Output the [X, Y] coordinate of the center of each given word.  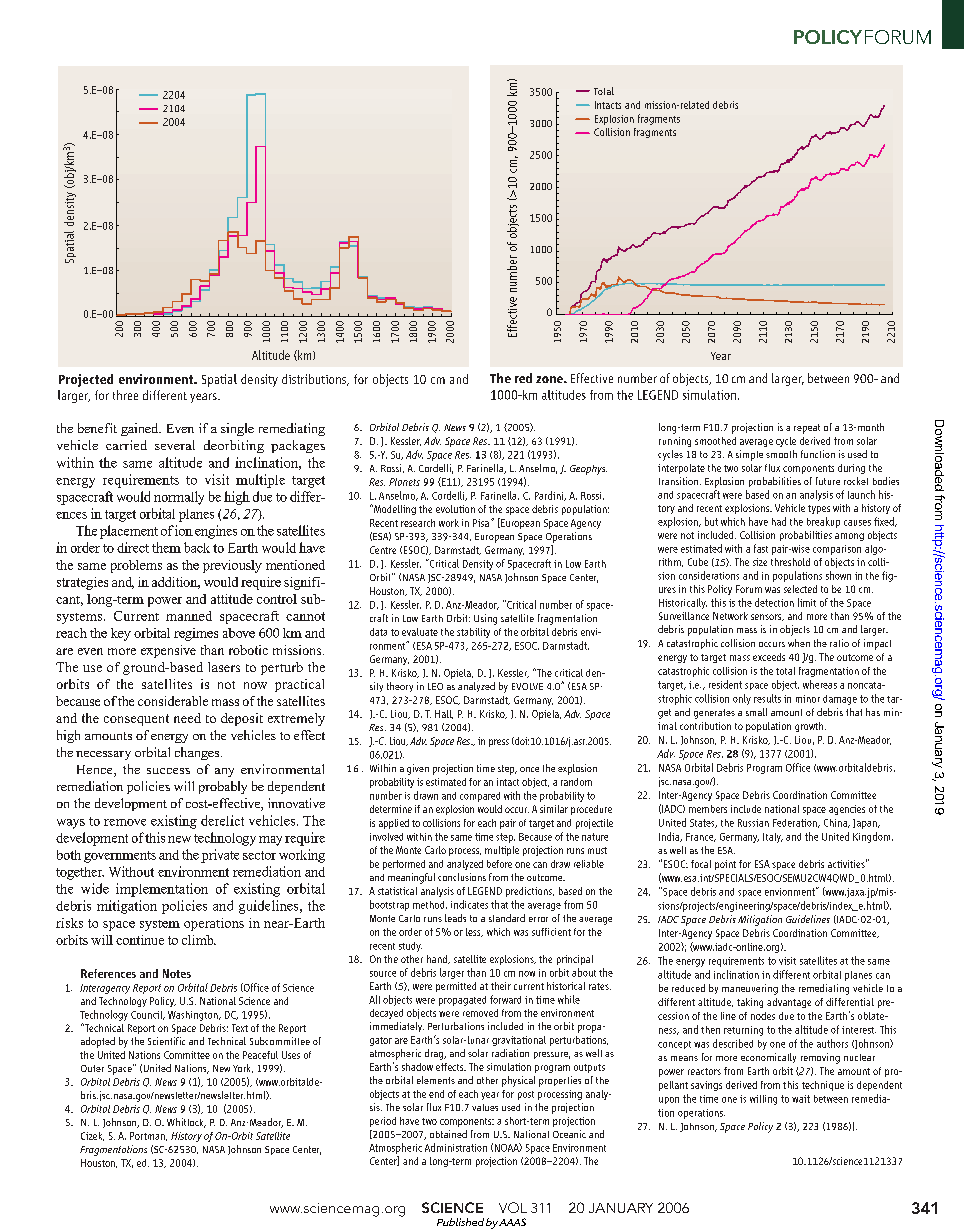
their [501, 986]
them [166, 547]
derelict [222, 820]
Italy [773, 838]
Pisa [481, 523]
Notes [177, 973]
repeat [807, 429]
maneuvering [750, 989]
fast [761, 548]
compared [480, 797]
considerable [173, 701]
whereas [820, 684]
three [125, 395]
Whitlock [186, 1123]
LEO [435, 686]
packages [298, 446]
